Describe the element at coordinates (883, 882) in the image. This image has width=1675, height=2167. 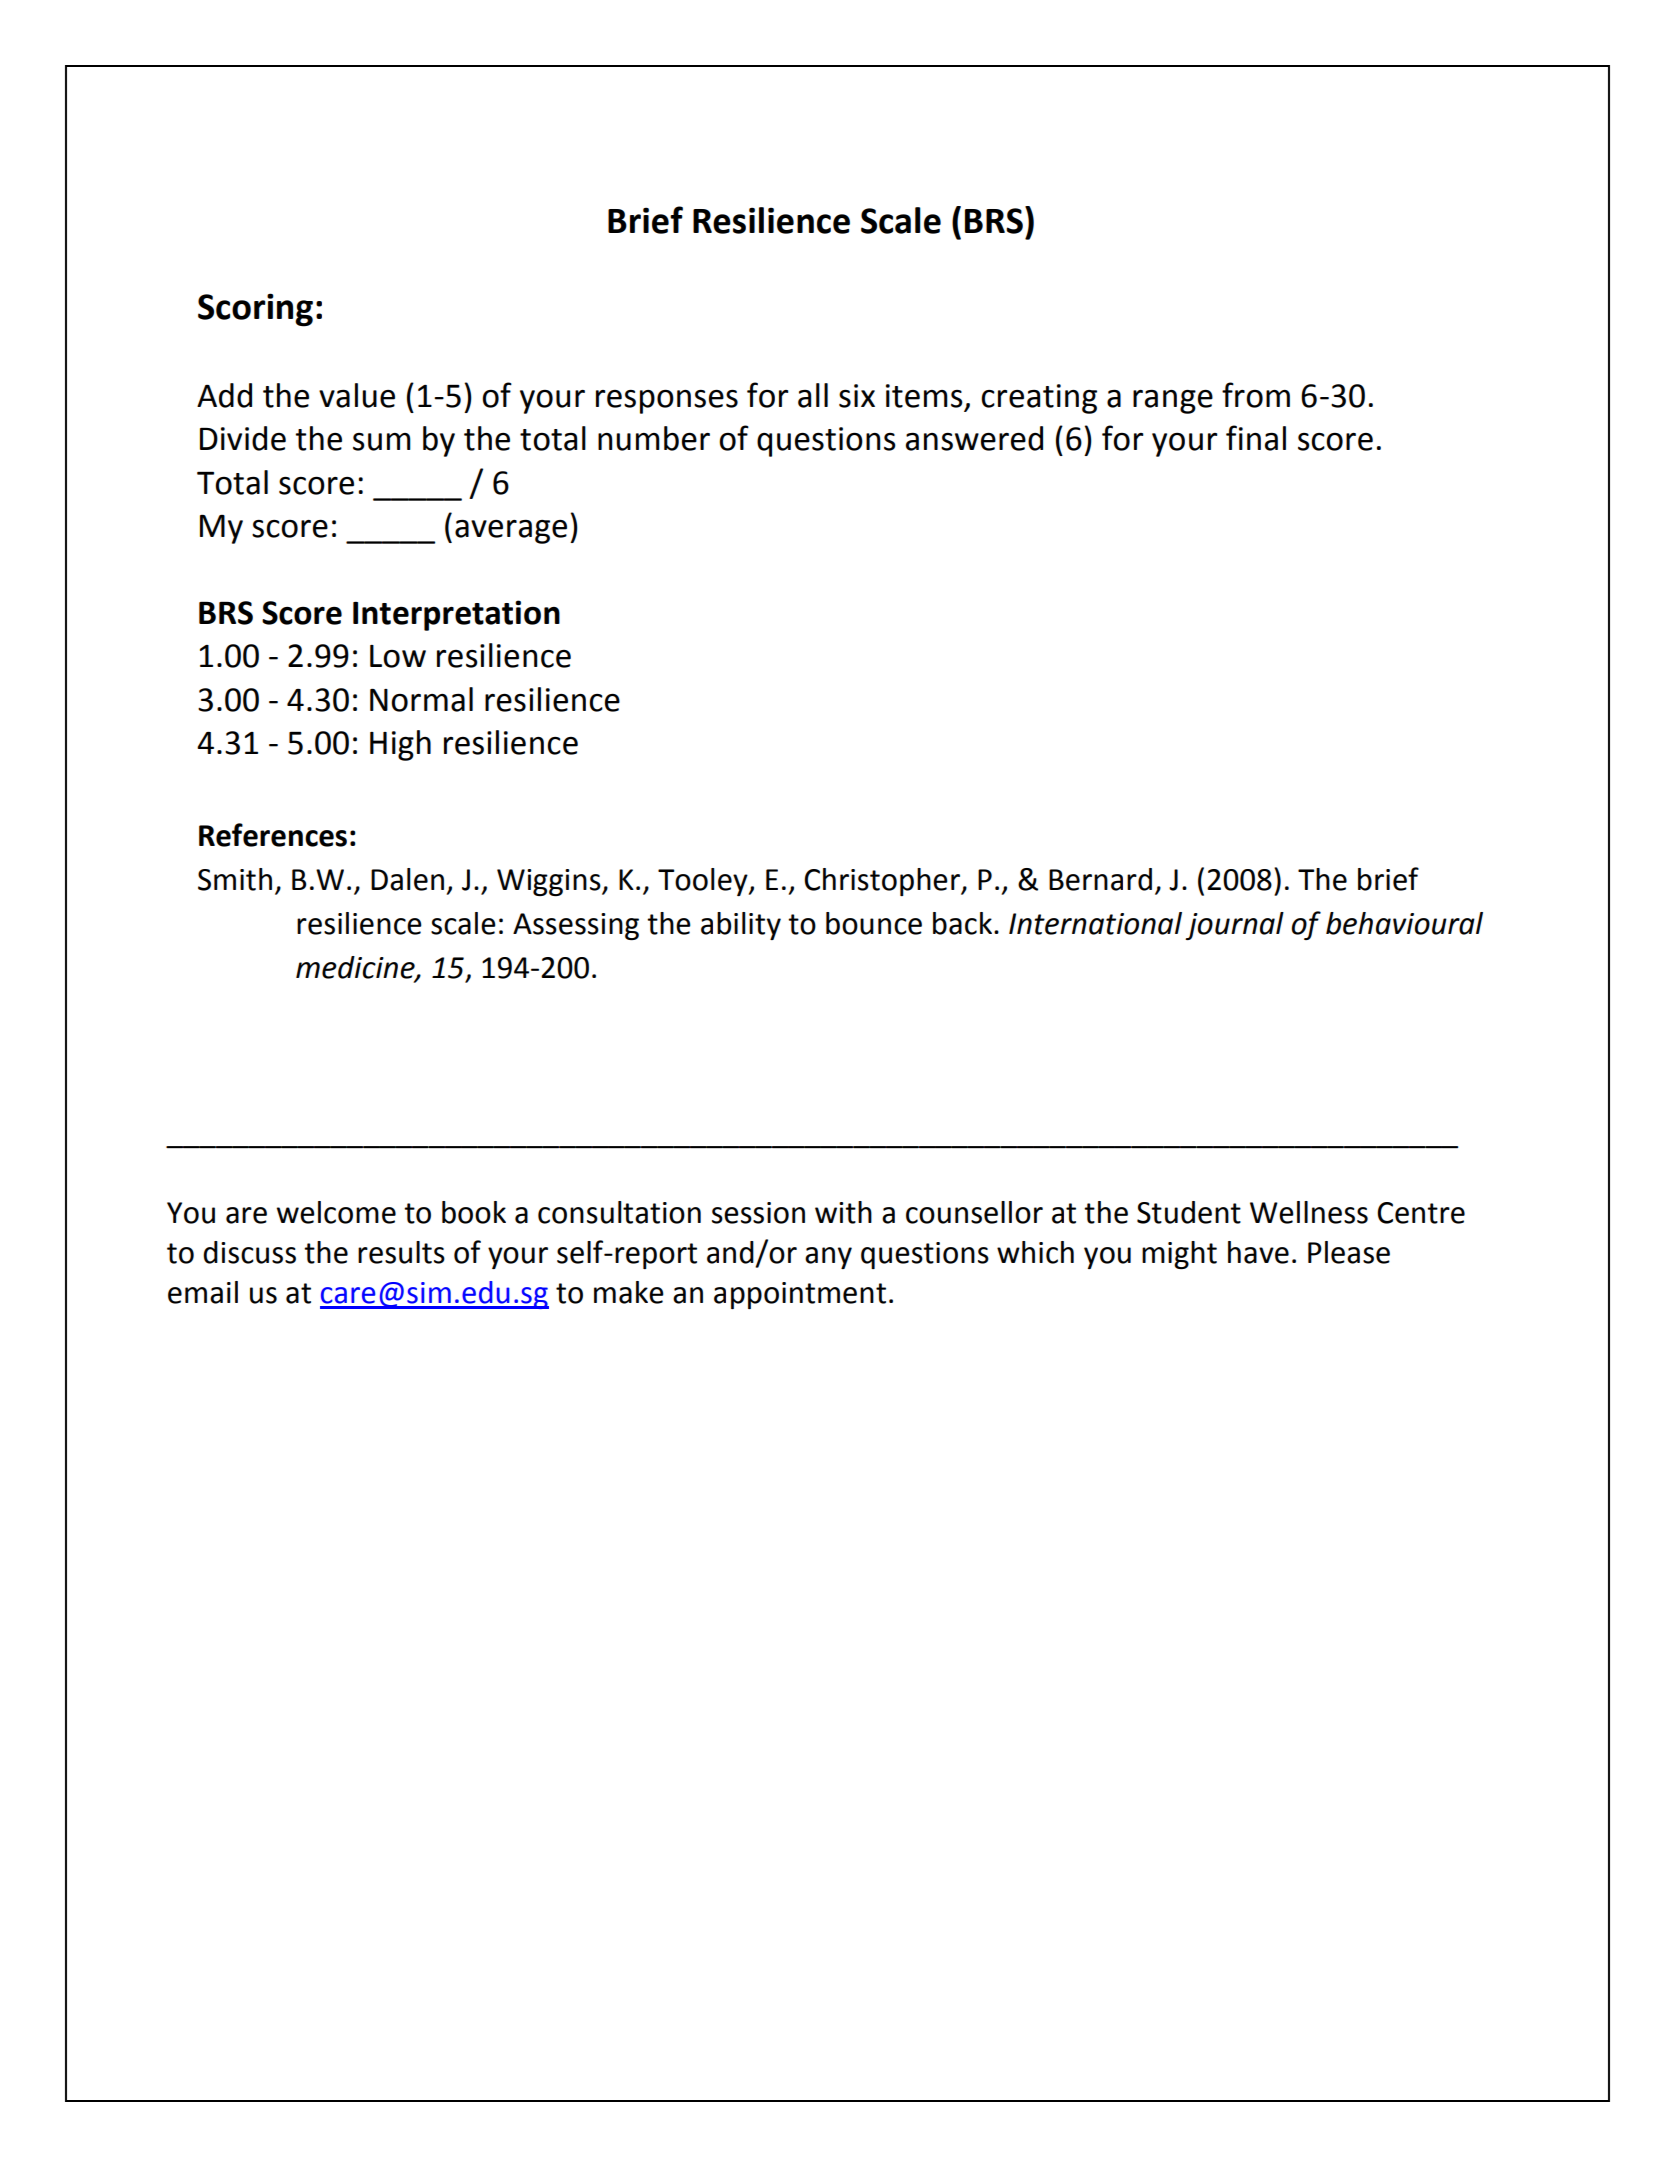
I see `Christopher` at that location.
